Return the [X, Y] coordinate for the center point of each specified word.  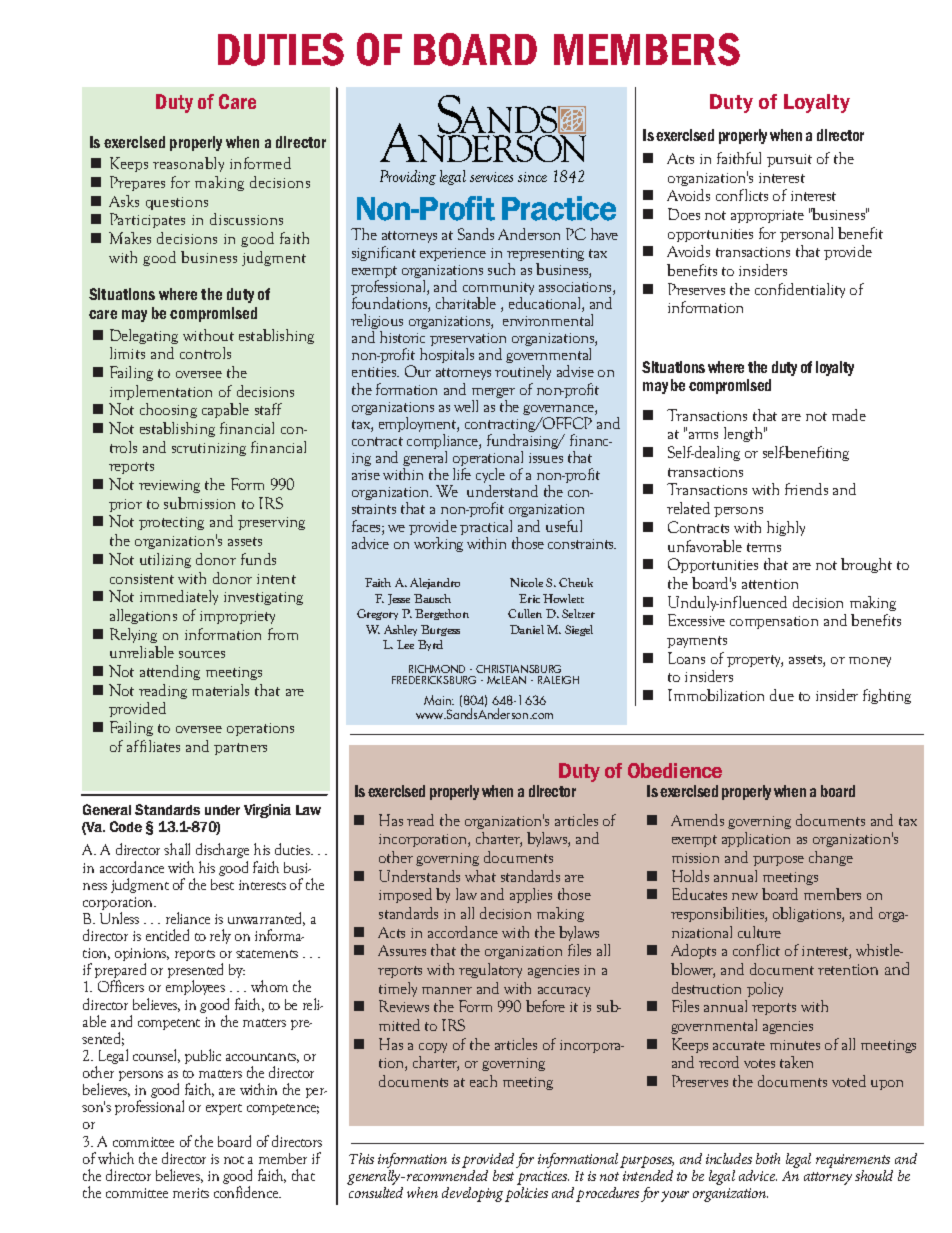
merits [191, 1193]
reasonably [188, 164]
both [768, 1158]
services [491, 177]
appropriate [767, 216]
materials [220, 690]
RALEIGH [558, 680]
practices [543, 1178]
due [782, 695]
